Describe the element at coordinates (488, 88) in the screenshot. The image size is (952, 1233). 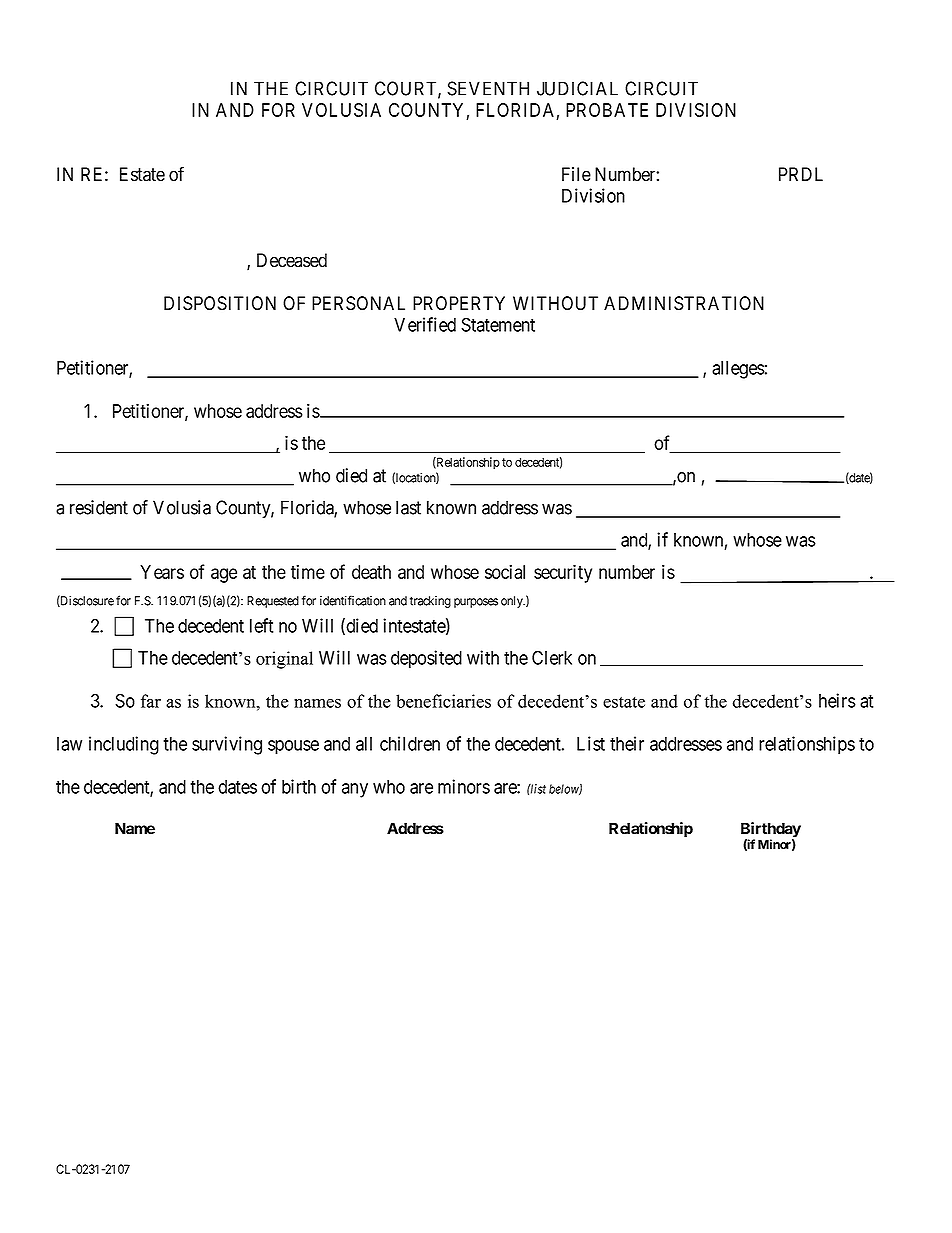
I see `SEVENTH` at that location.
